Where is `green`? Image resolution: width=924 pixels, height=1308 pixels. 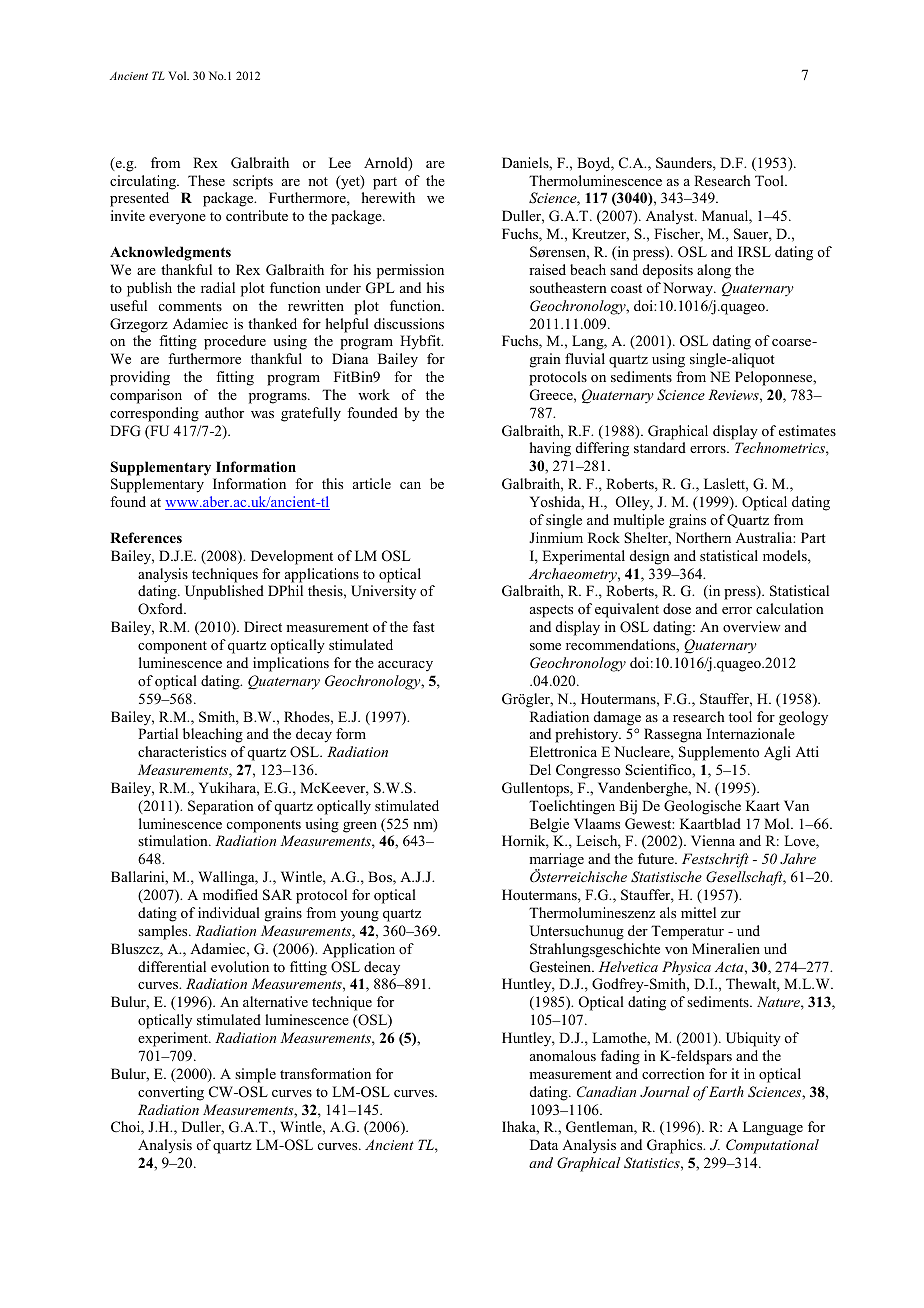
green is located at coordinates (360, 827).
